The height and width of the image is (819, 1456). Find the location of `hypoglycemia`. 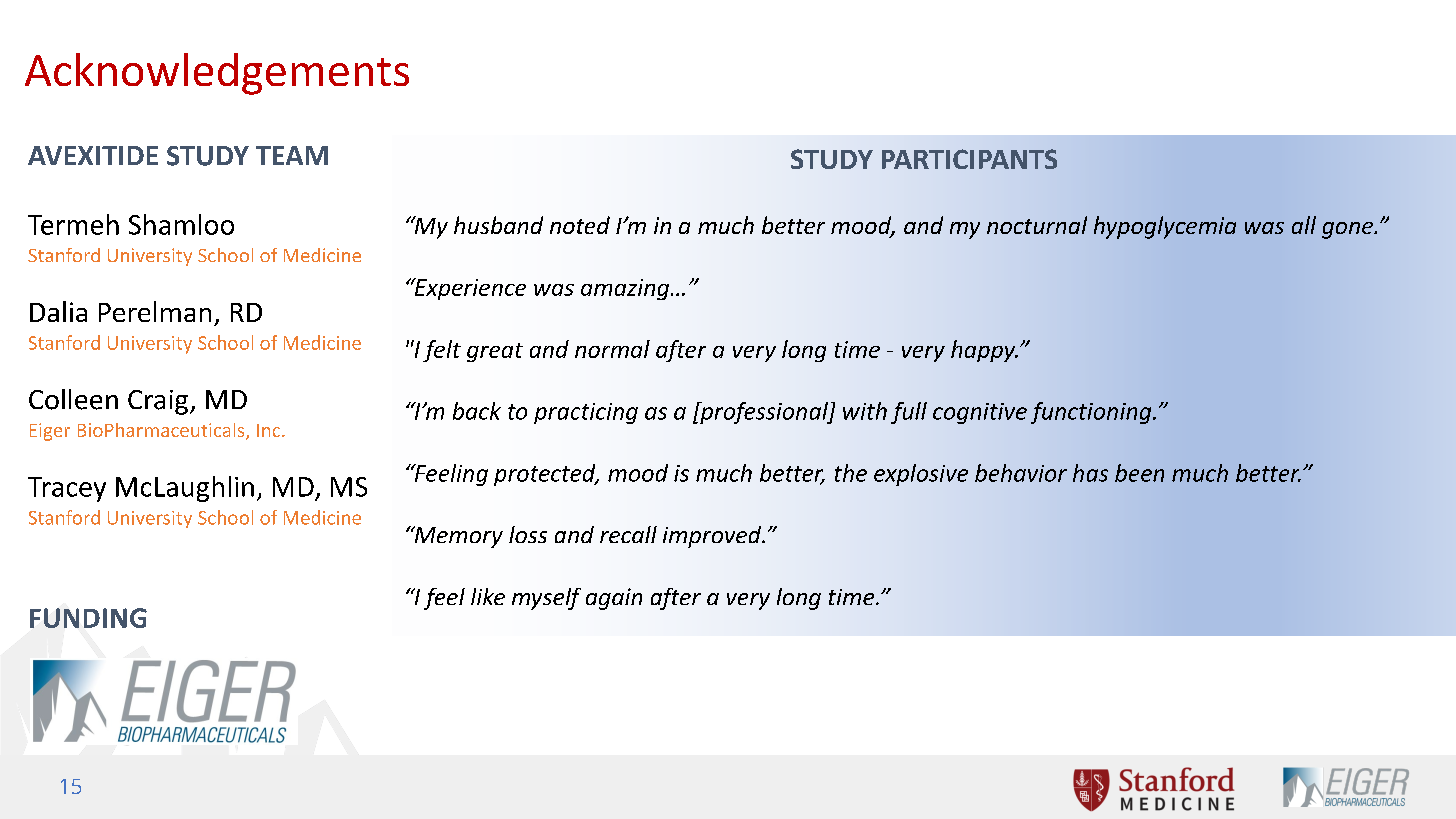

hypoglycemia is located at coordinates (1165, 227).
